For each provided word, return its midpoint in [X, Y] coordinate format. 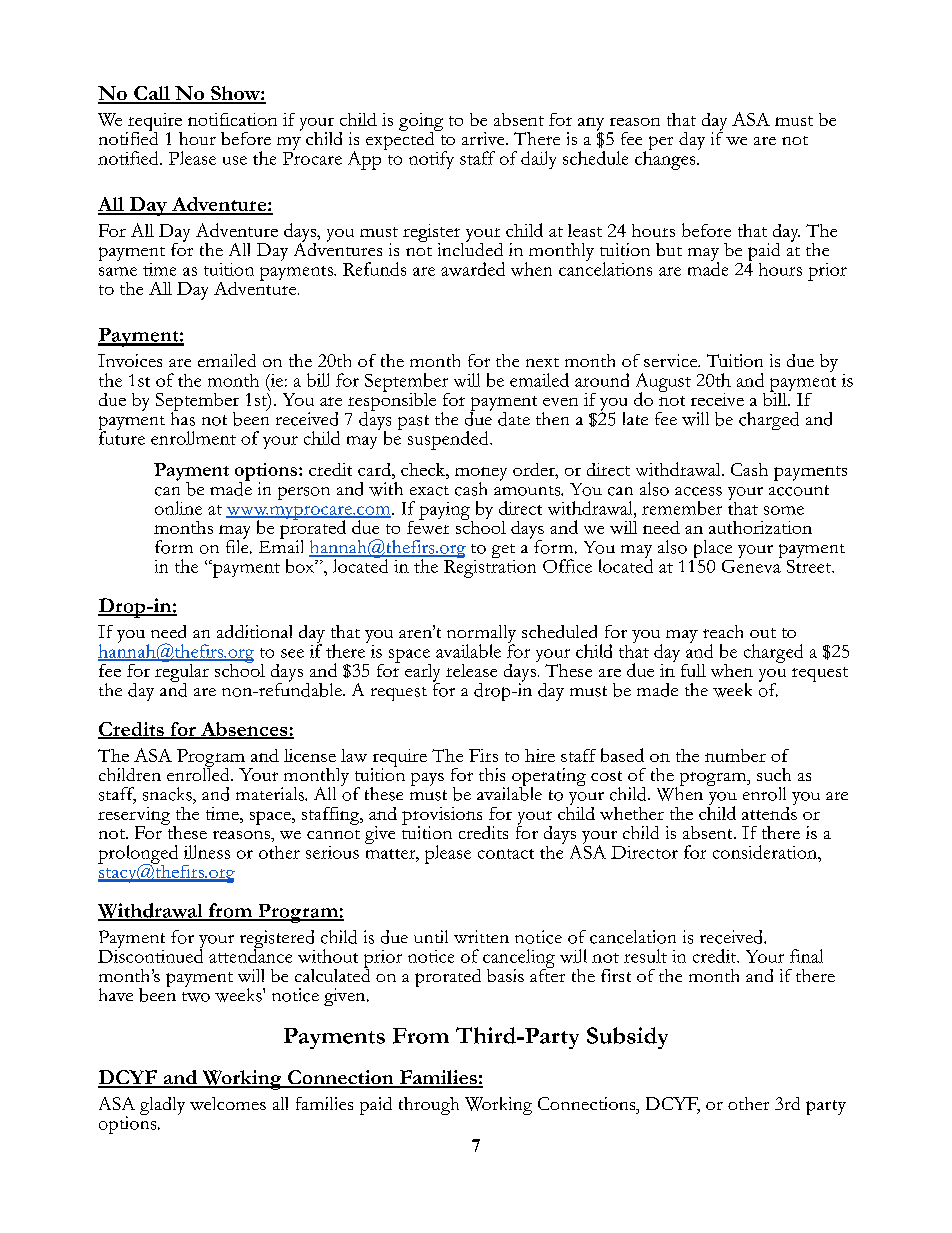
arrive [484, 138]
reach [723, 631]
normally [481, 635]
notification [232, 119]
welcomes [228, 1103]
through [429, 1106]
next [542, 362]
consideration [766, 852]
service [672, 360]
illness [207, 852]
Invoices [130, 360]
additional [254, 631]
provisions [442, 817]
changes [666, 159]
